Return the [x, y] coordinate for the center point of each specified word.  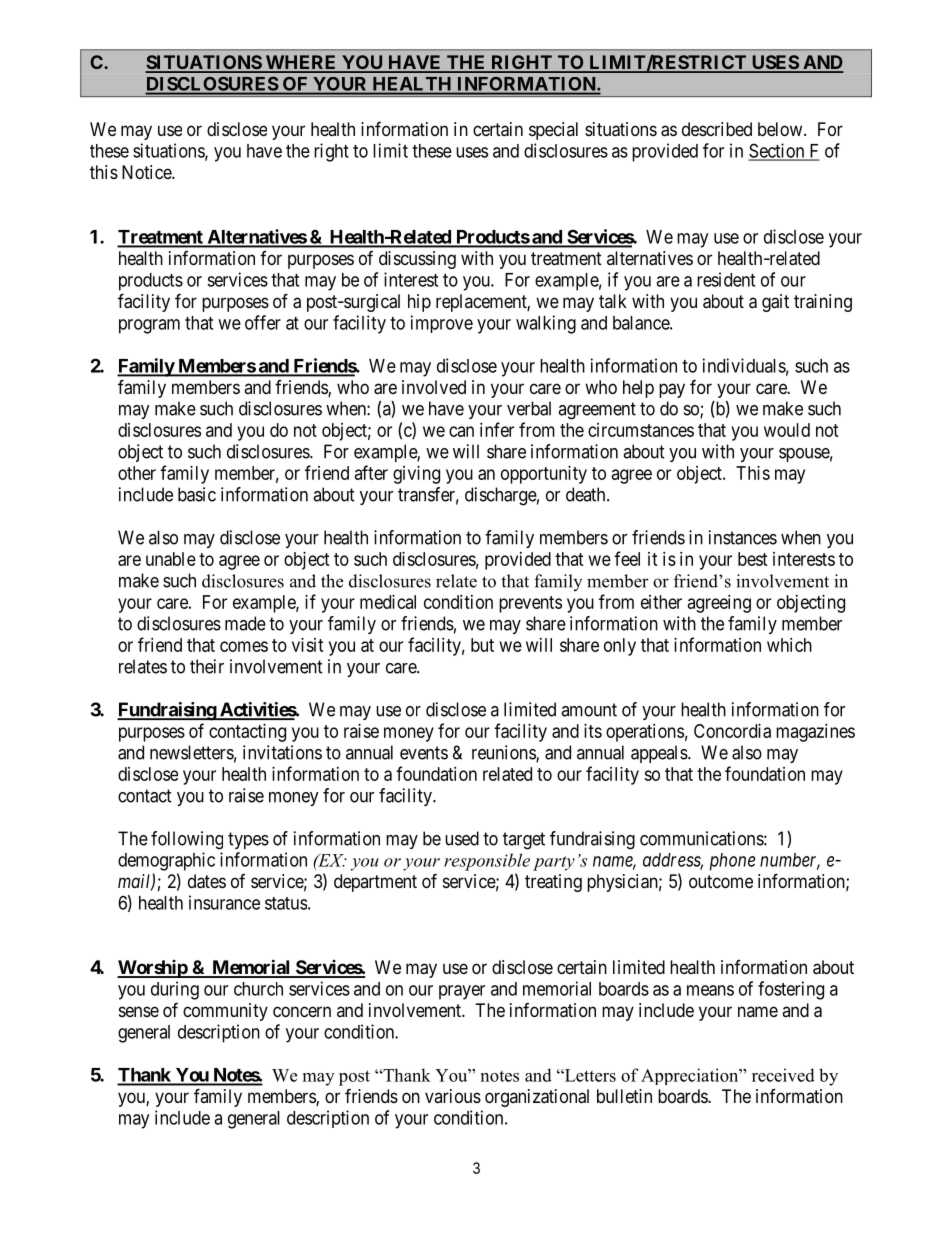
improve [442, 324]
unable [171, 559]
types [248, 840]
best [753, 559]
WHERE [301, 63]
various [453, 1096]
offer [263, 322]
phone [732, 862]
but [482, 645]
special [553, 131]
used [462, 838]
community [225, 1012]
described [717, 129]
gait [775, 303]
